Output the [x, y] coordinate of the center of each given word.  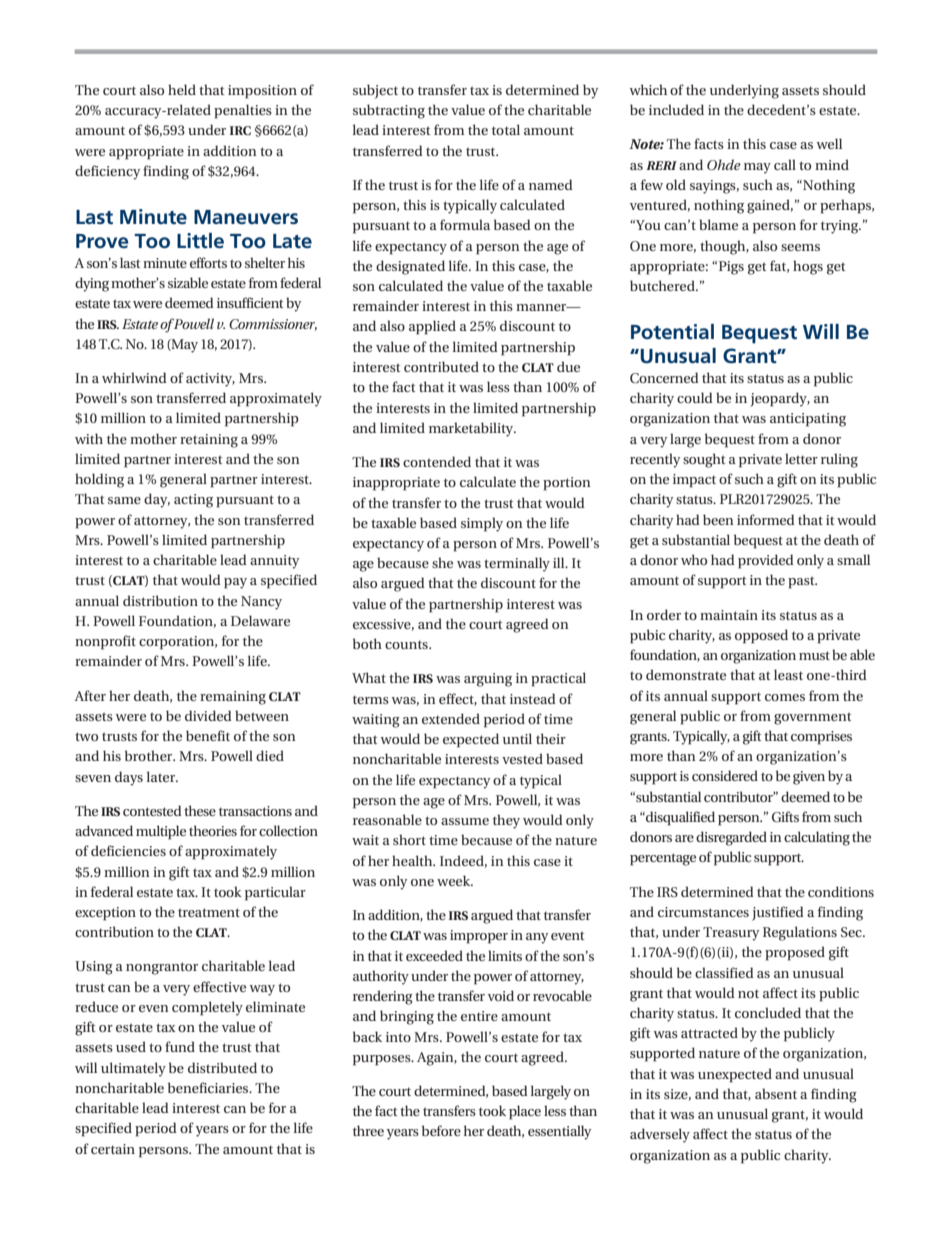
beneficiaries [209, 1087]
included [676, 109]
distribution [160, 600]
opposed [761, 636]
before [441, 1130]
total [506, 129]
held [182, 89]
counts [407, 644]
